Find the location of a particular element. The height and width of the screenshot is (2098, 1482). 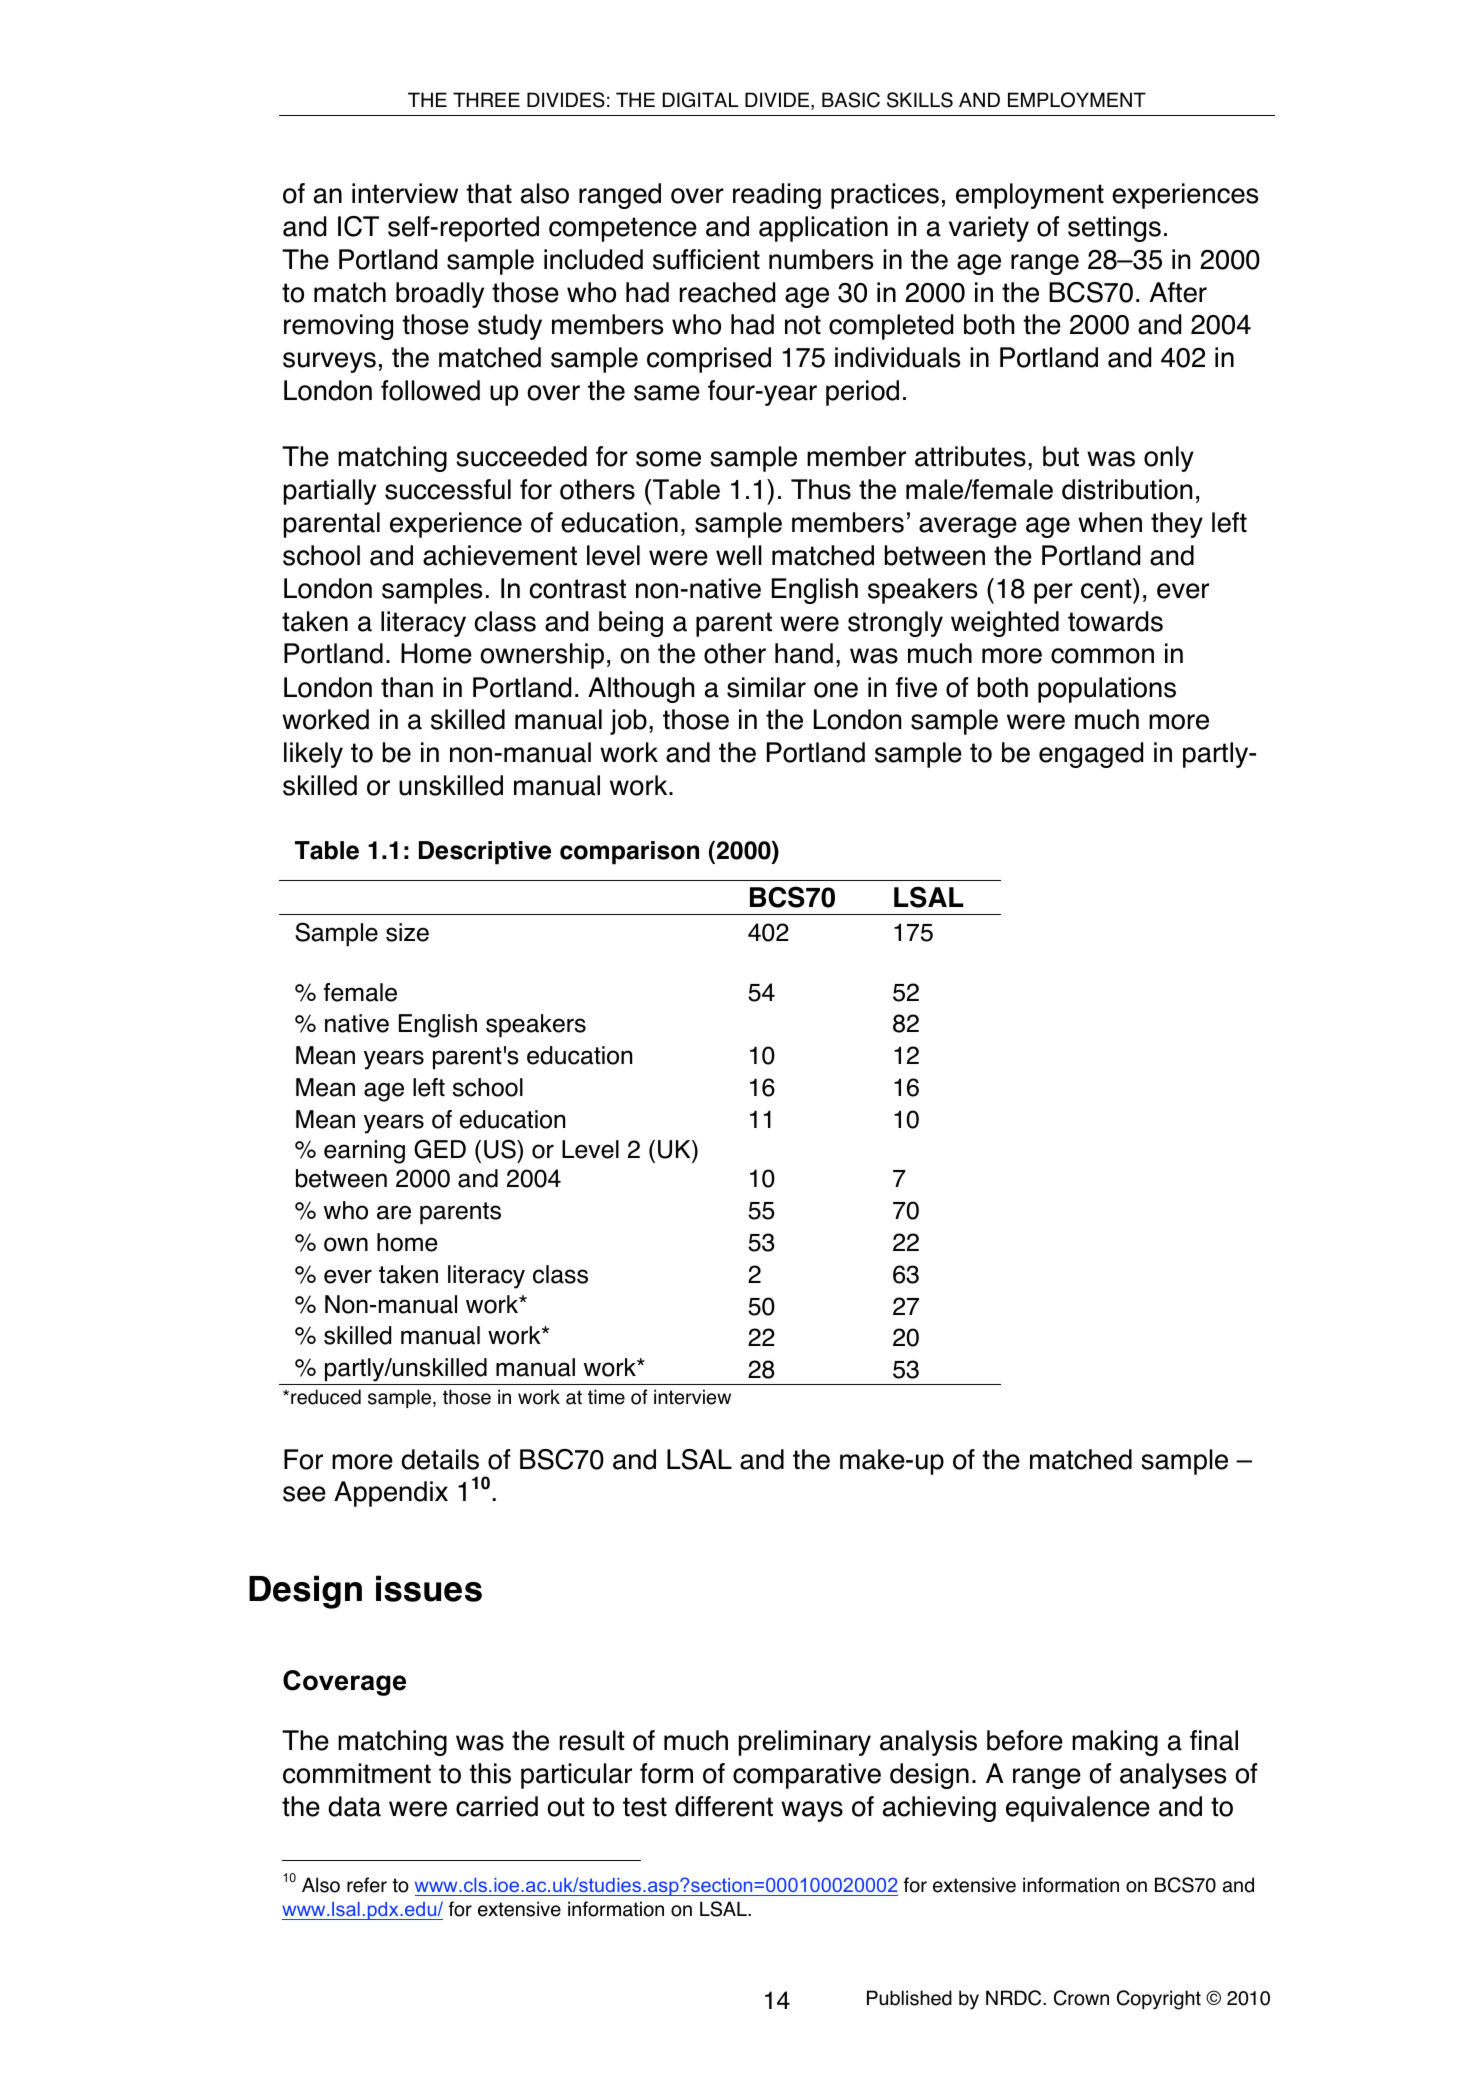

than is located at coordinates (407, 687).
